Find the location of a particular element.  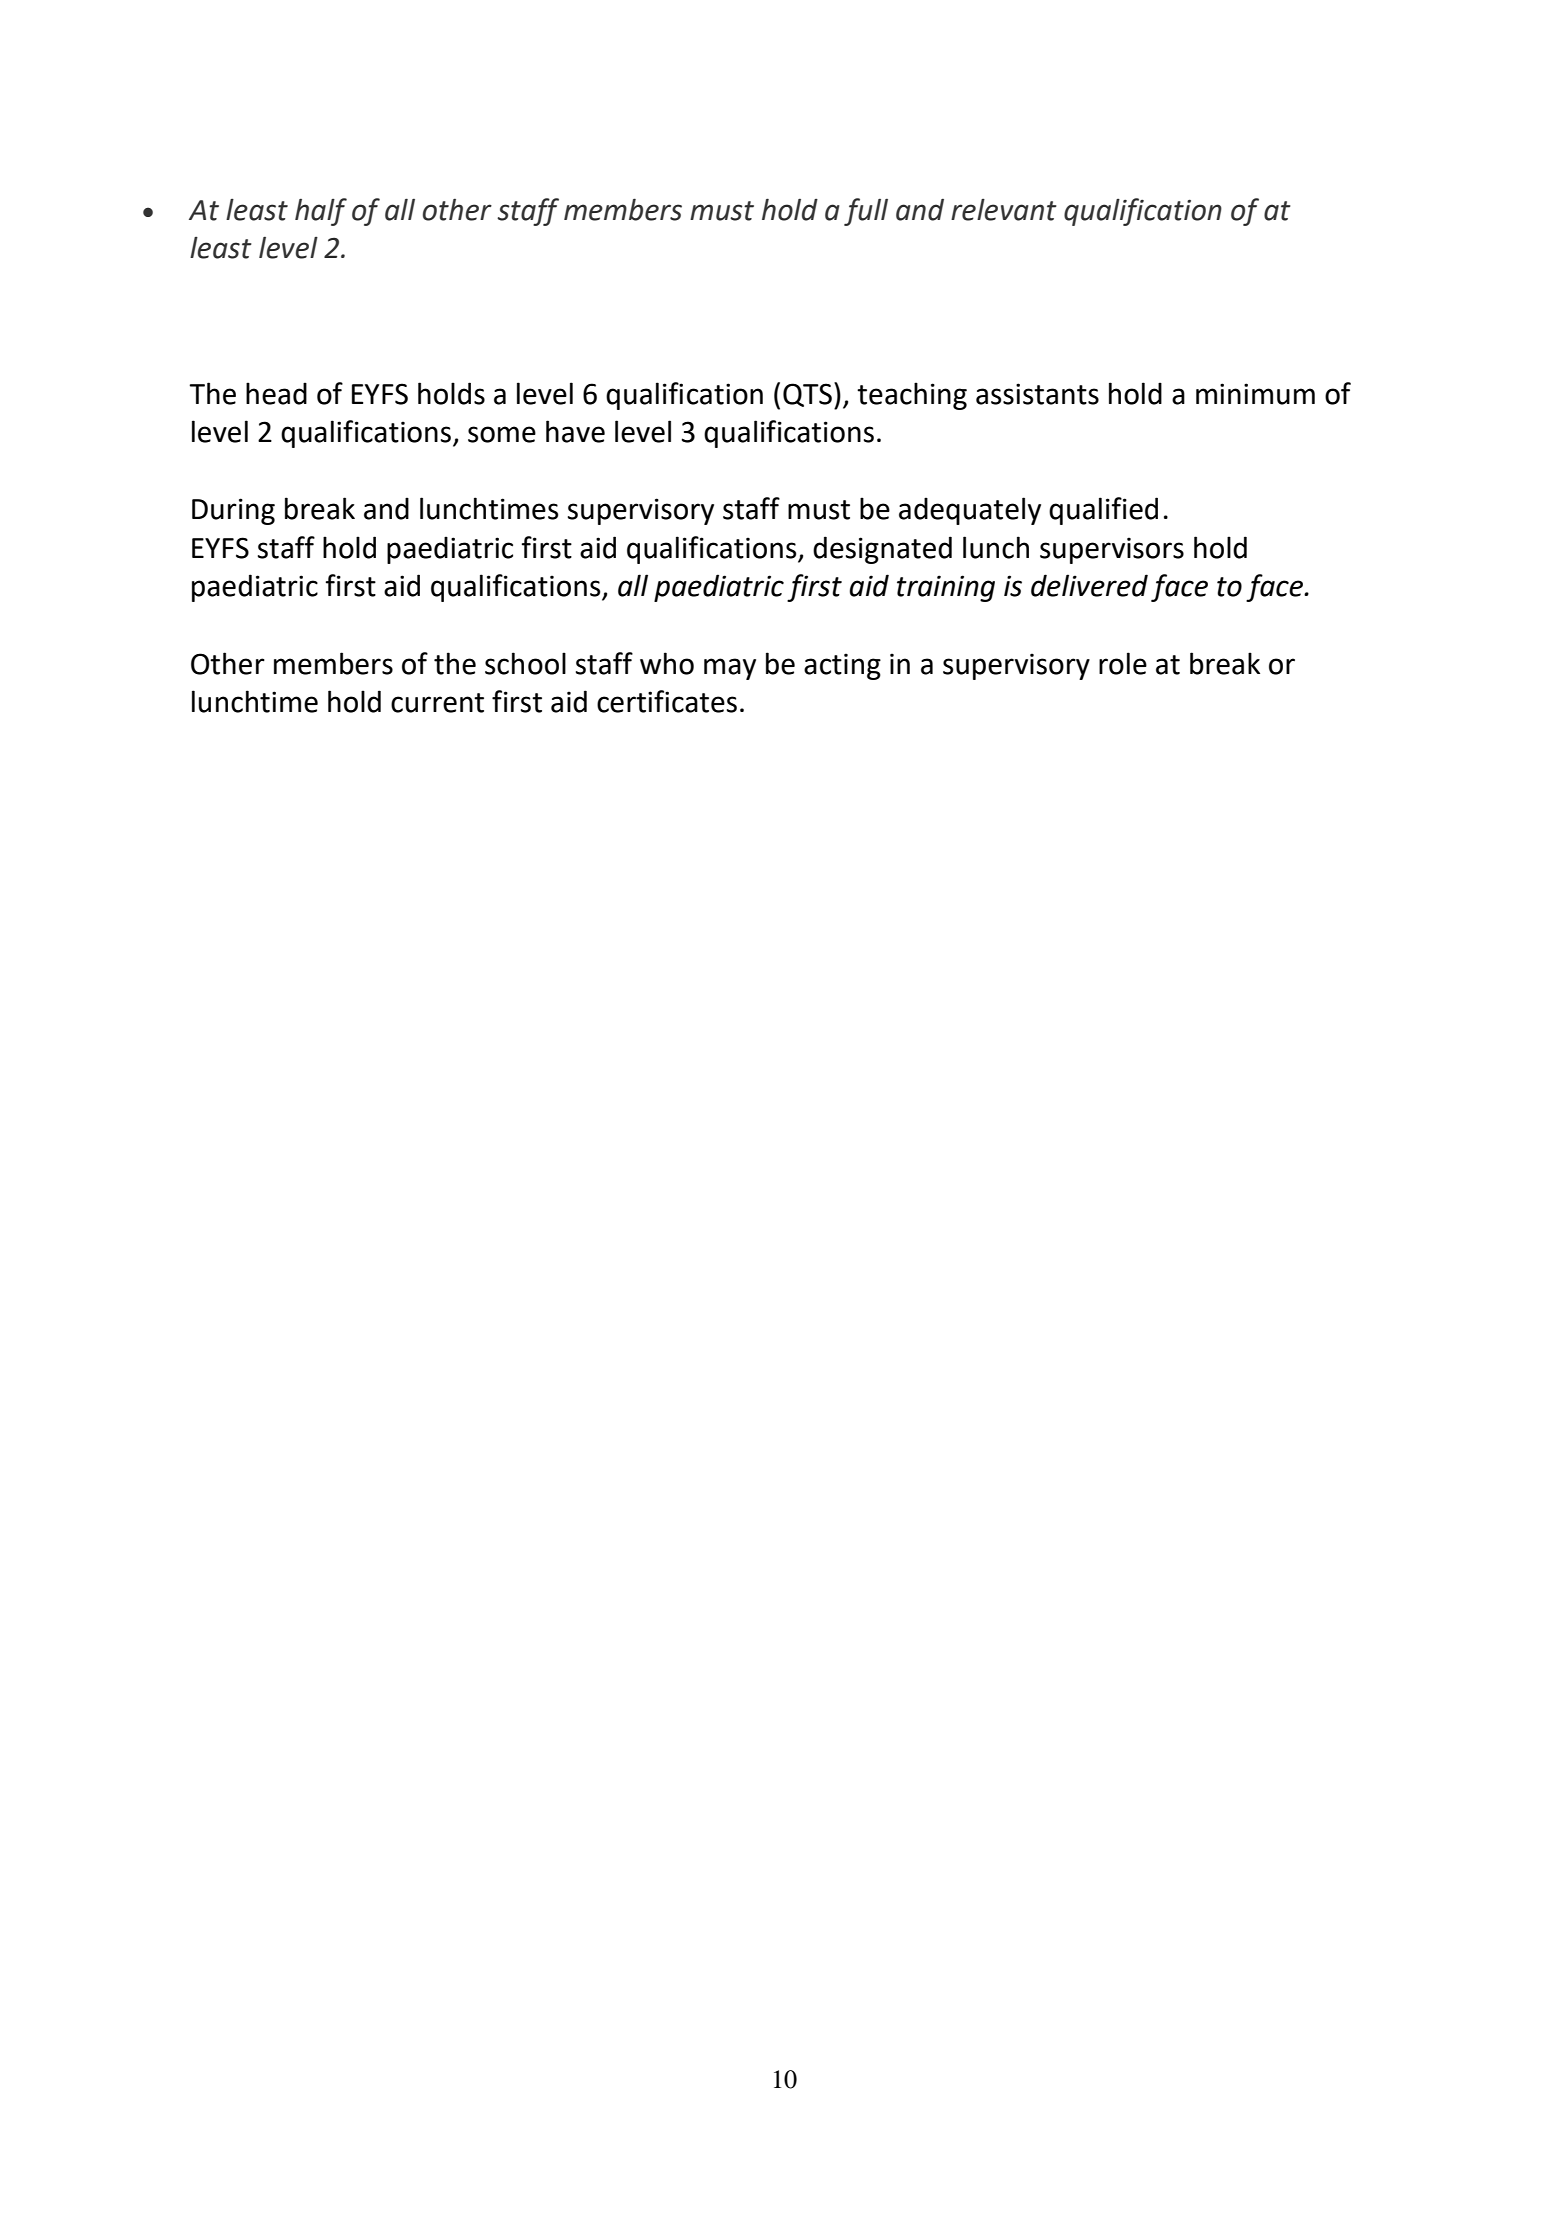

head is located at coordinates (276, 393).
